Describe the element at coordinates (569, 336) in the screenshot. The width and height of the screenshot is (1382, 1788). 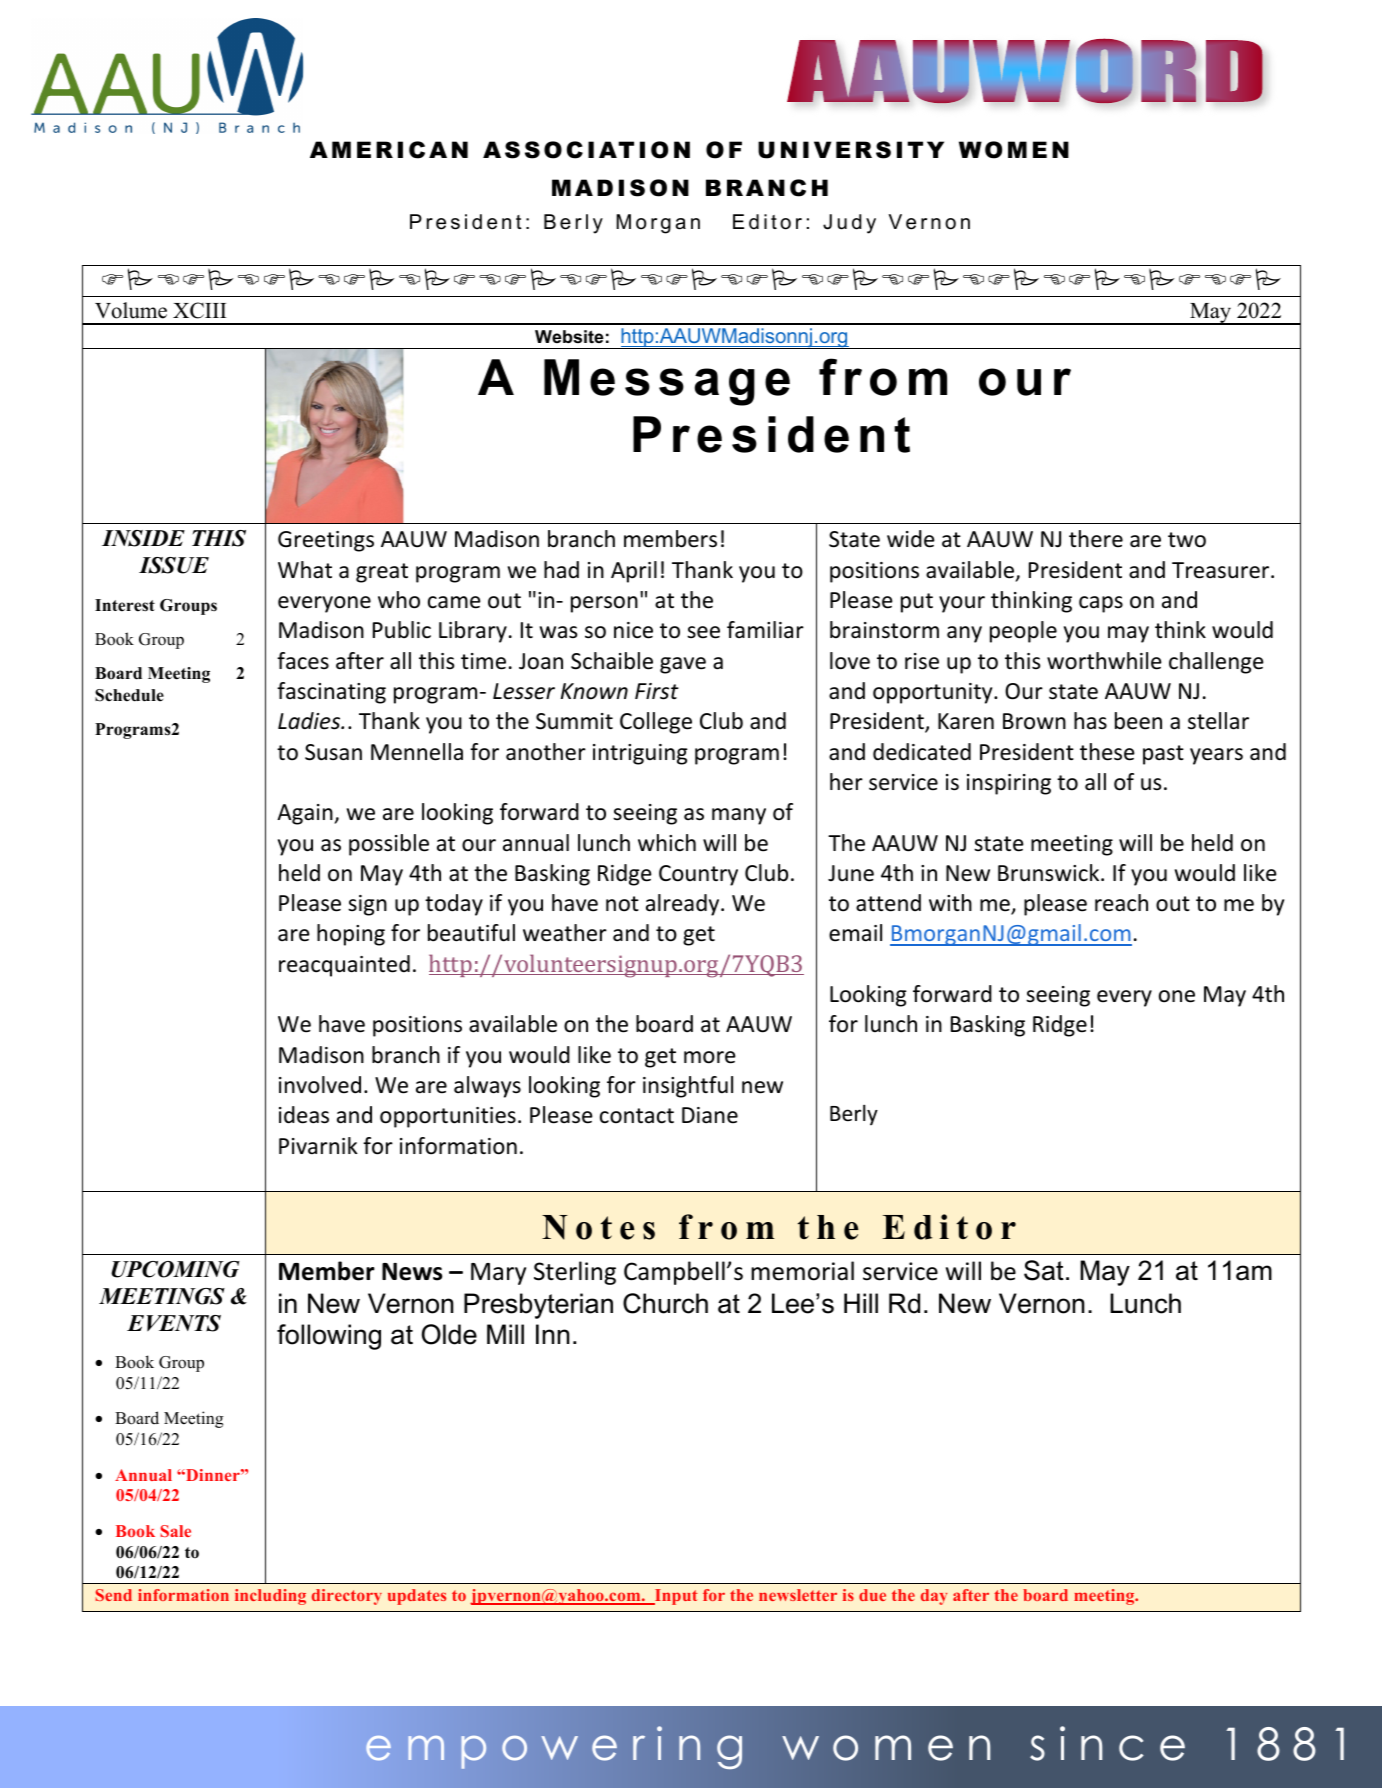
I see `Website` at that location.
